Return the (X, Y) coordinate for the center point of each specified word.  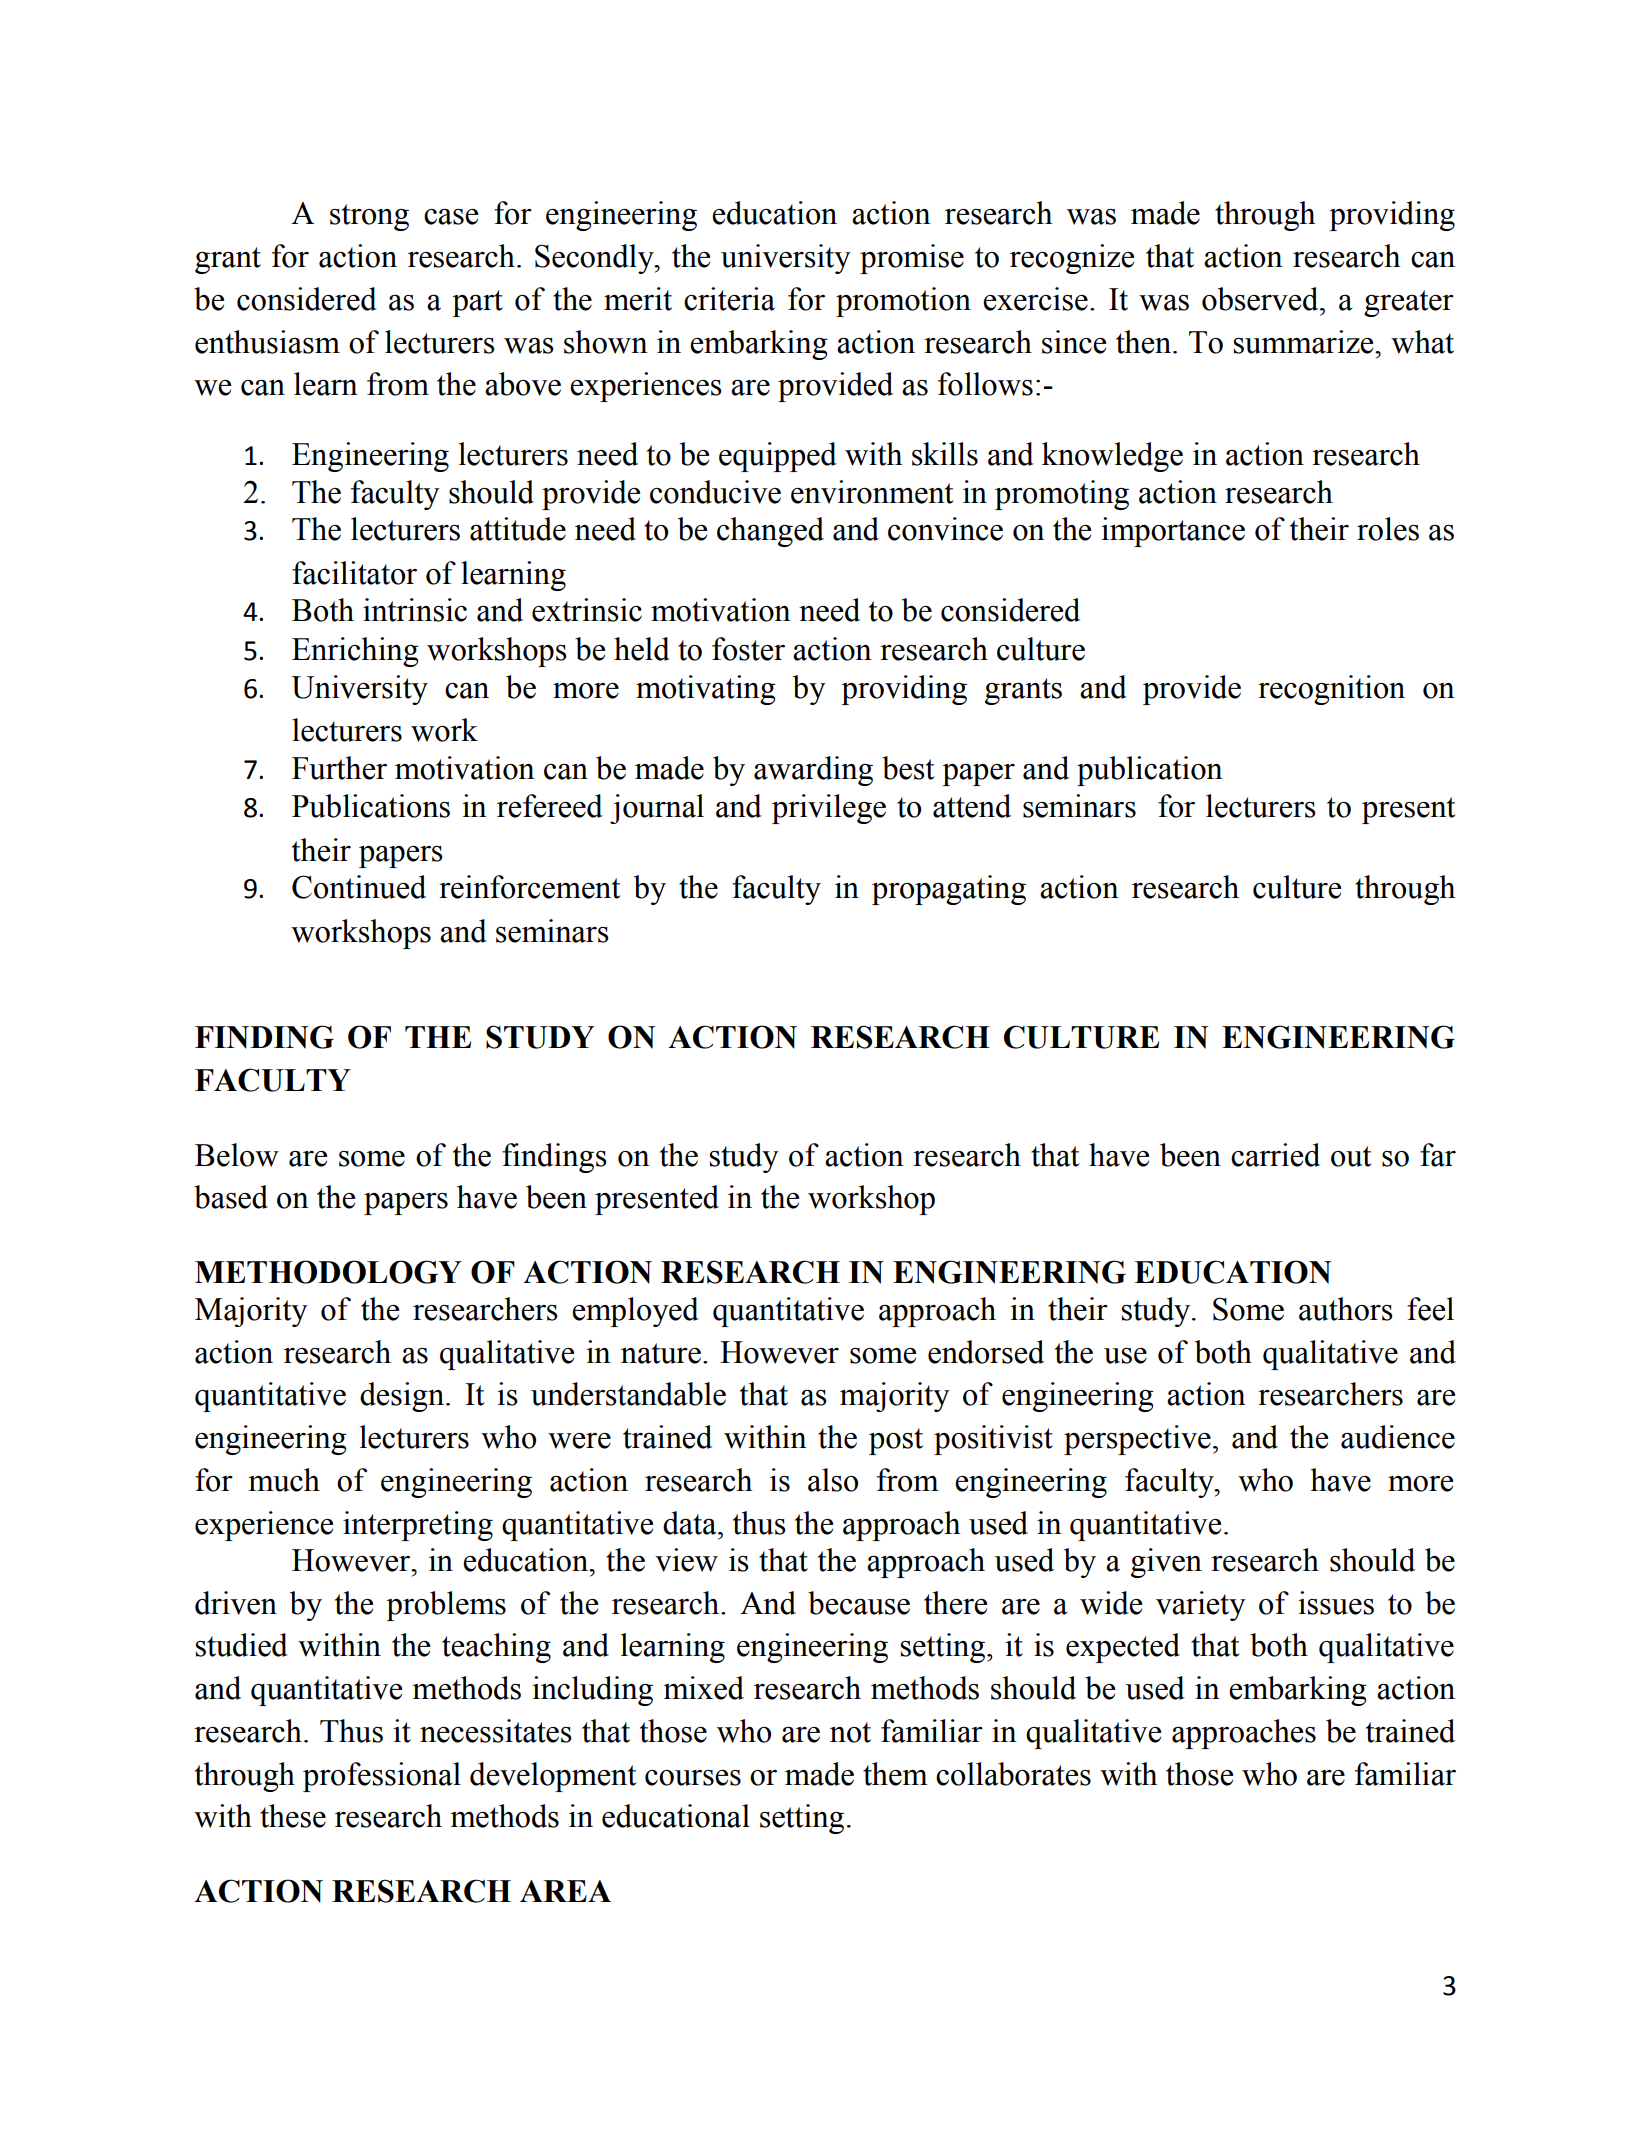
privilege (829, 809)
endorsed (986, 1352)
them (895, 1774)
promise (912, 259)
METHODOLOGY (328, 1272)
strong (369, 217)
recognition (1331, 690)
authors (1346, 1309)
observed (1261, 299)
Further (339, 768)
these (293, 1816)
